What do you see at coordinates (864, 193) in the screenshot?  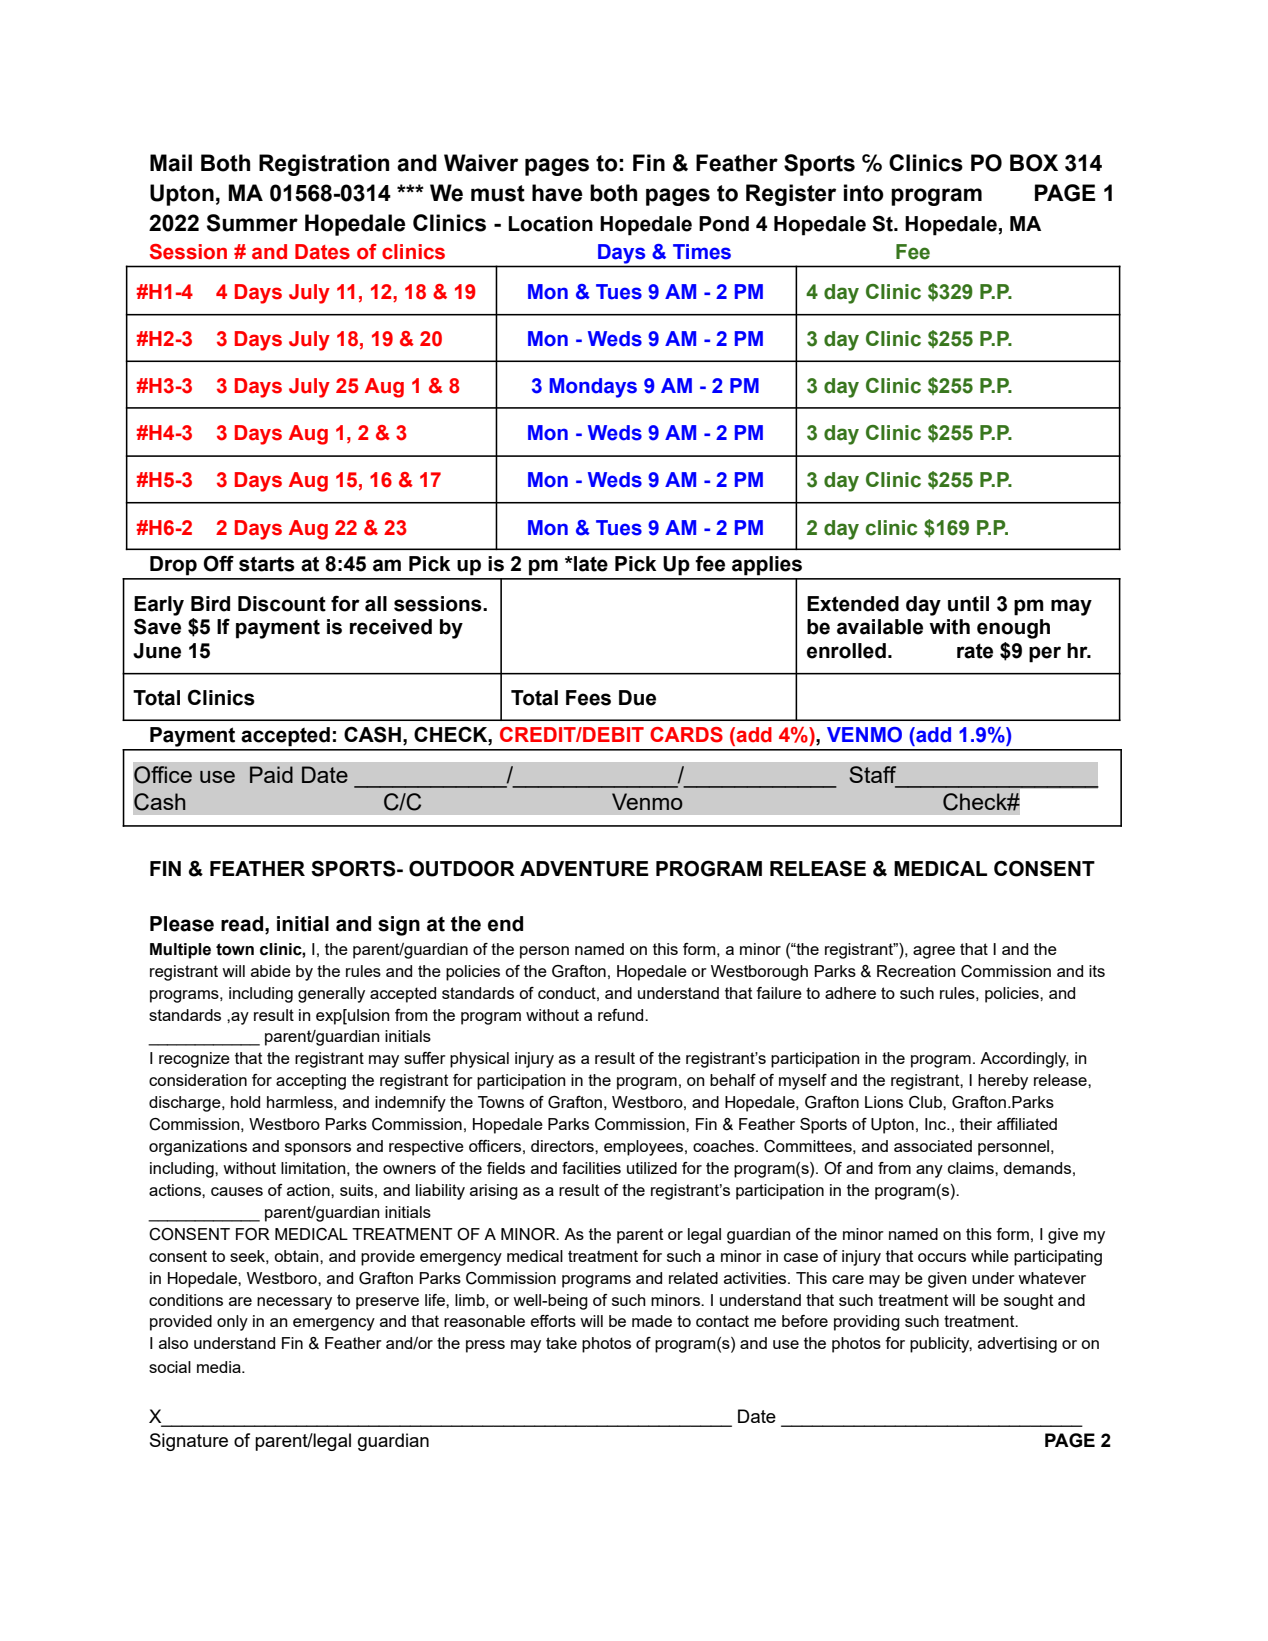 I see `into` at bounding box center [864, 193].
